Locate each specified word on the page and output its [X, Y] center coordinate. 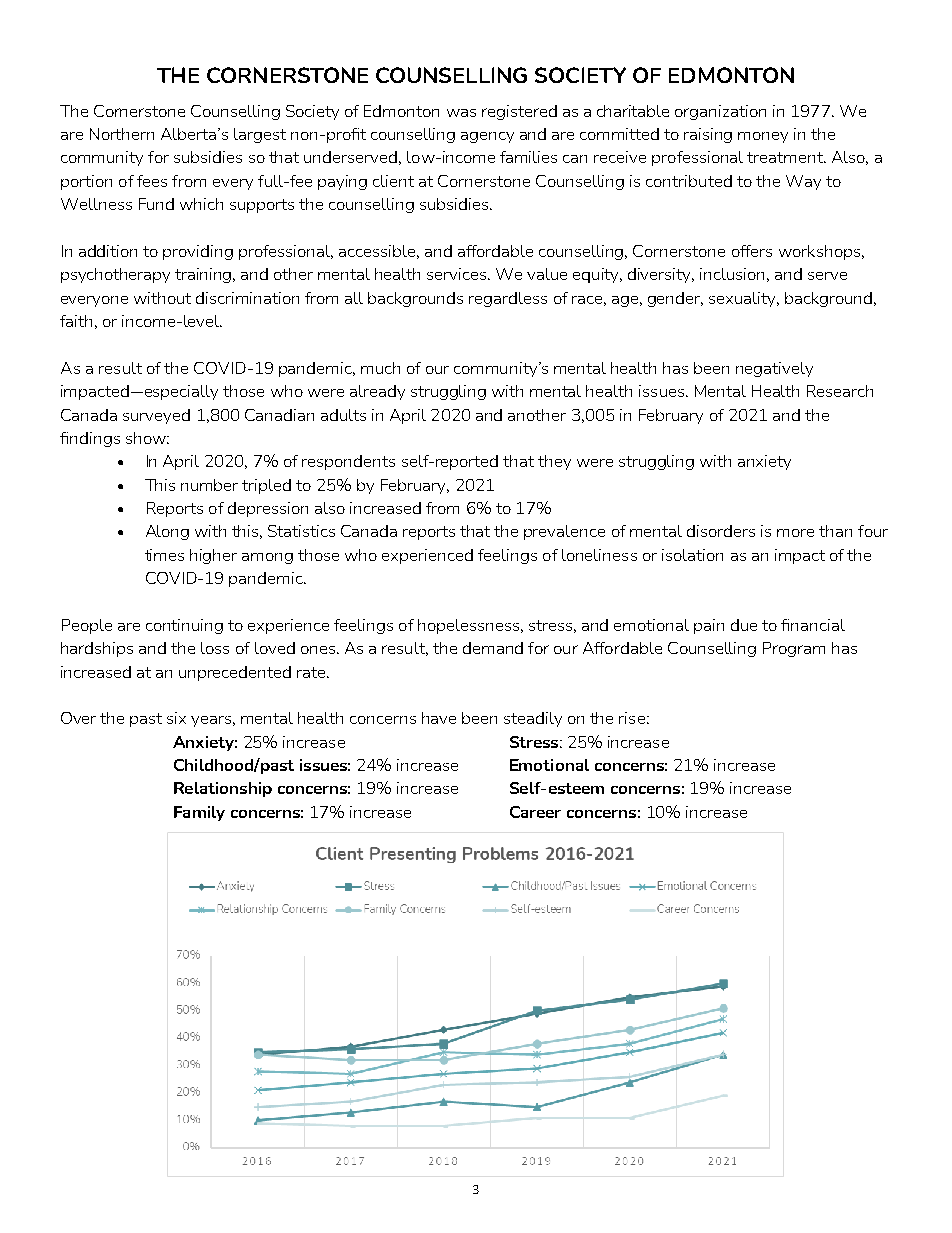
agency [487, 137]
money [763, 137]
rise [632, 718]
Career [535, 812]
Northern [122, 134]
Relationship [223, 789]
